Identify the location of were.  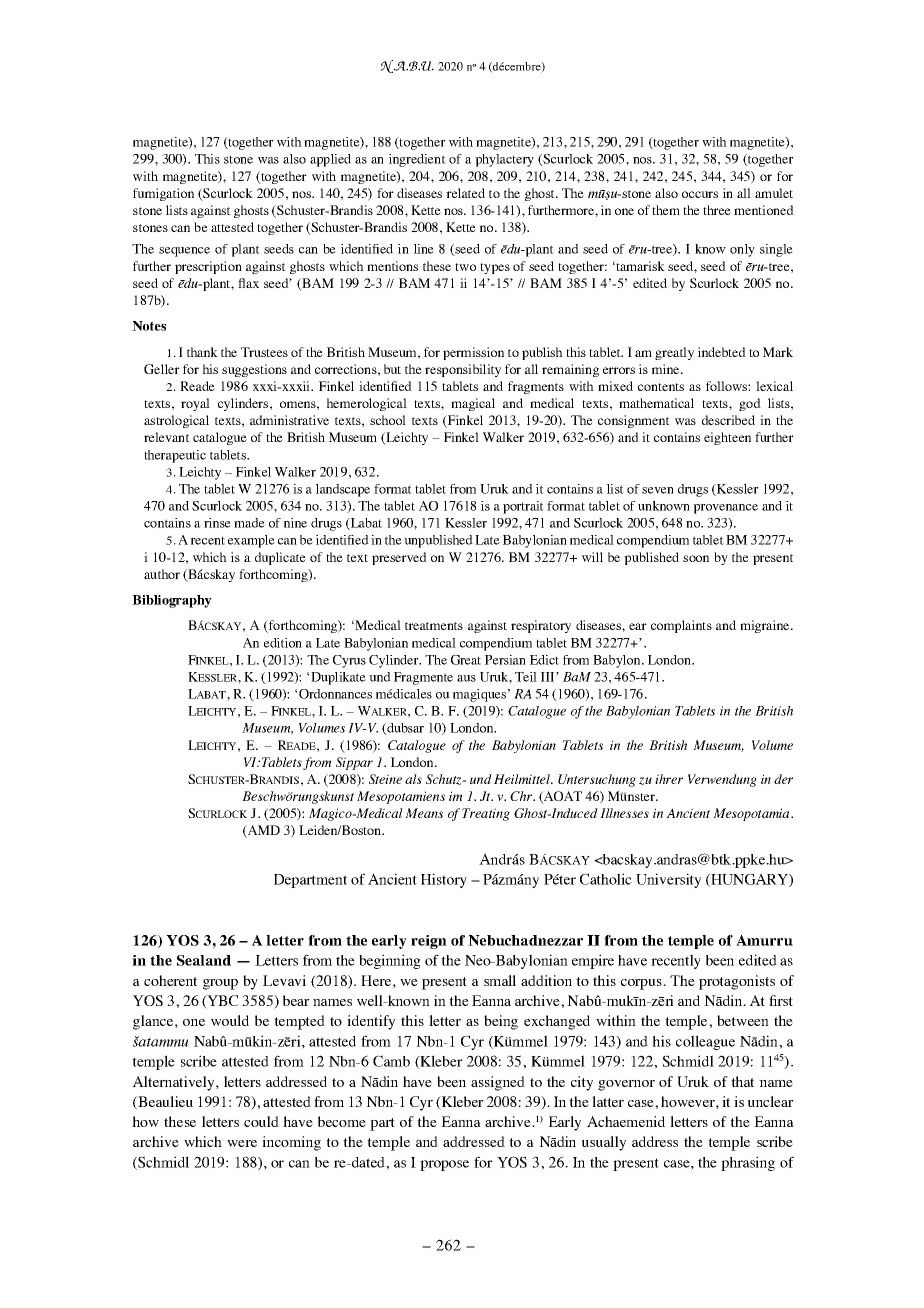
(242, 1143).
